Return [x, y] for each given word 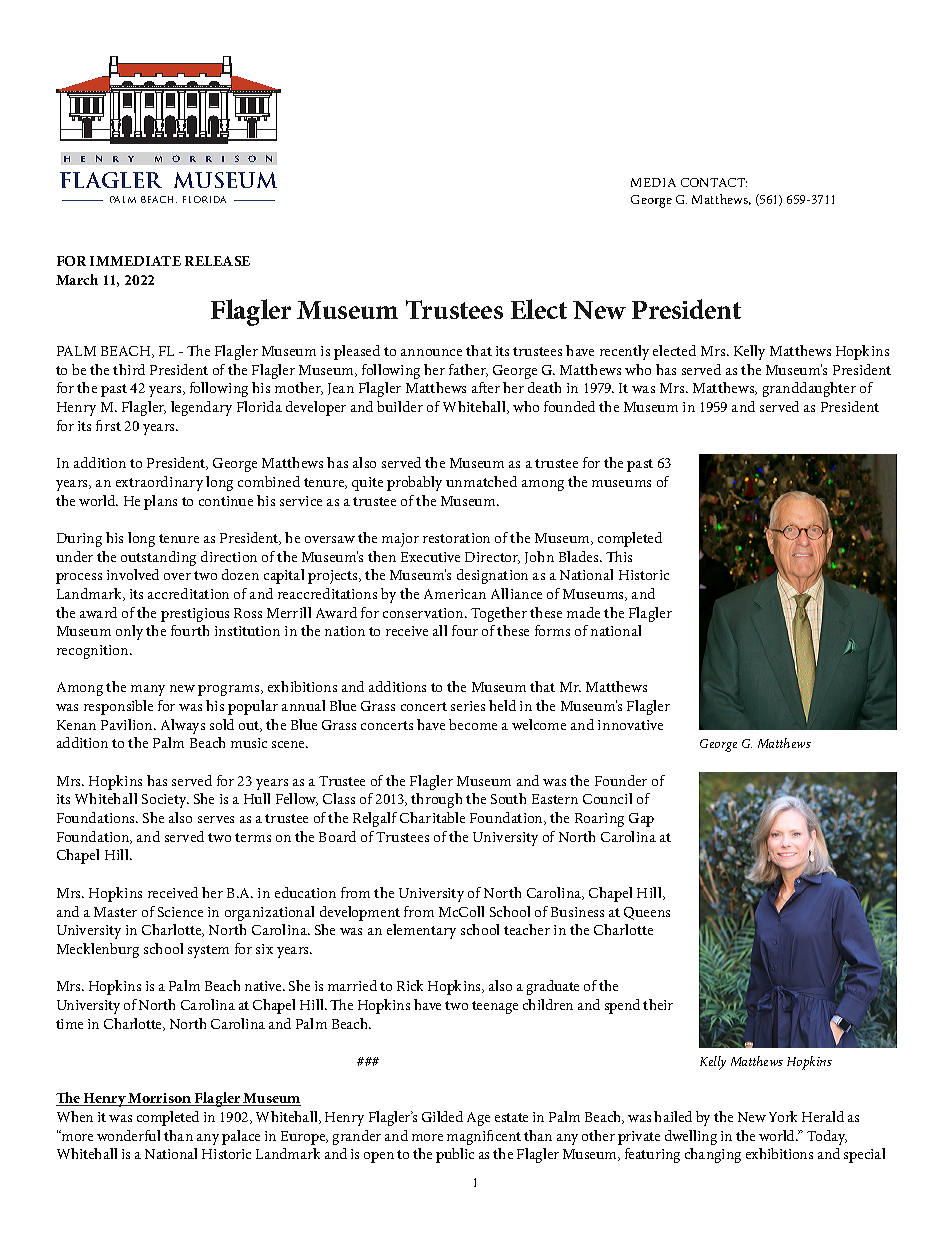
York [783, 1116]
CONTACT [714, 182]
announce [431, 352]
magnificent [484, 1137]
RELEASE [217, 261]
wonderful [128, 1135]
